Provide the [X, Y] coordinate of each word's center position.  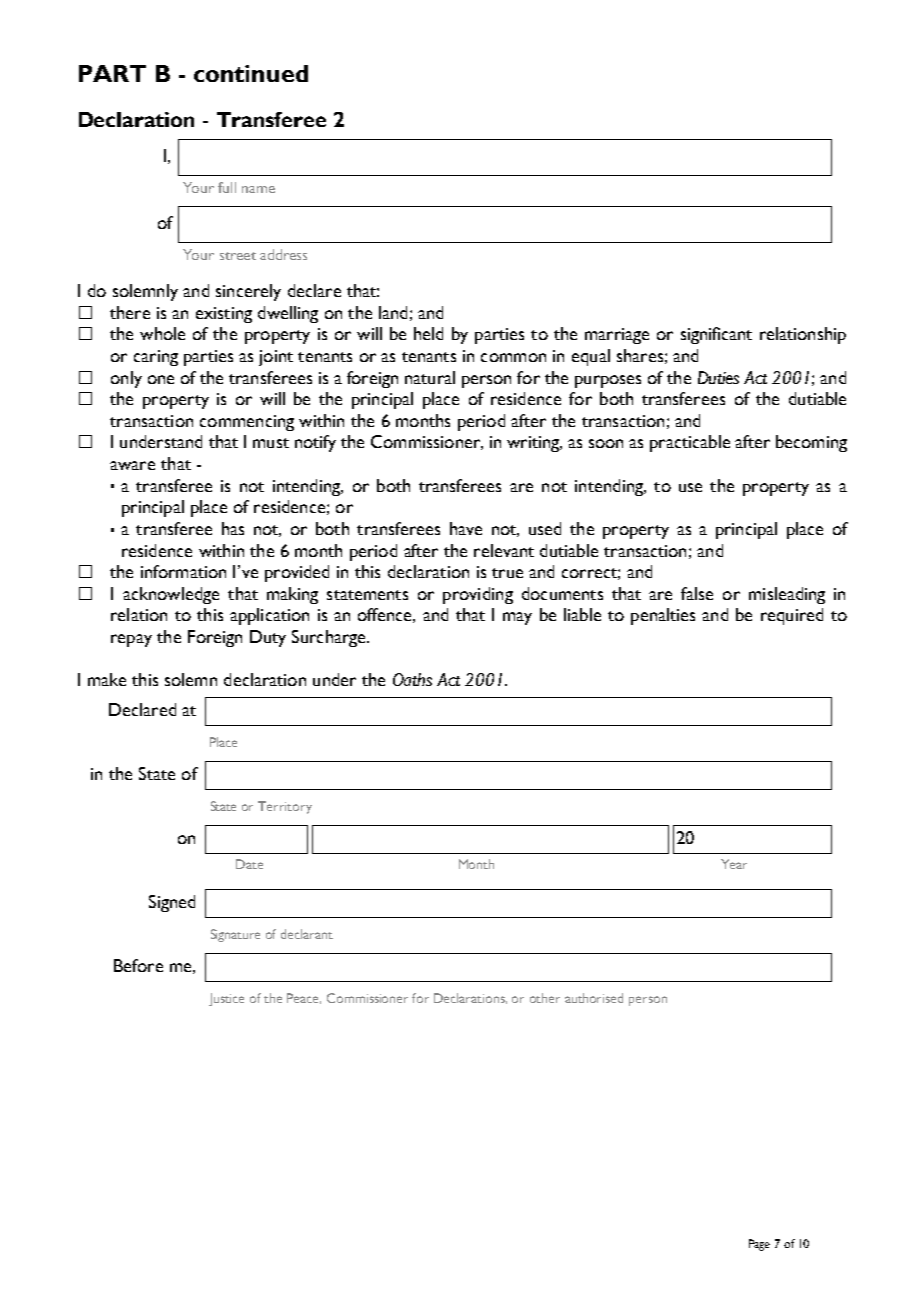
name [258, 189]
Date [249, 864]
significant [716, 335]
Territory [285, 807]
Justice [226, 999]
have [466, 528]
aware [132, 465]
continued [251, 73]
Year [734, 864]
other [545, 998]
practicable [690, 443]
